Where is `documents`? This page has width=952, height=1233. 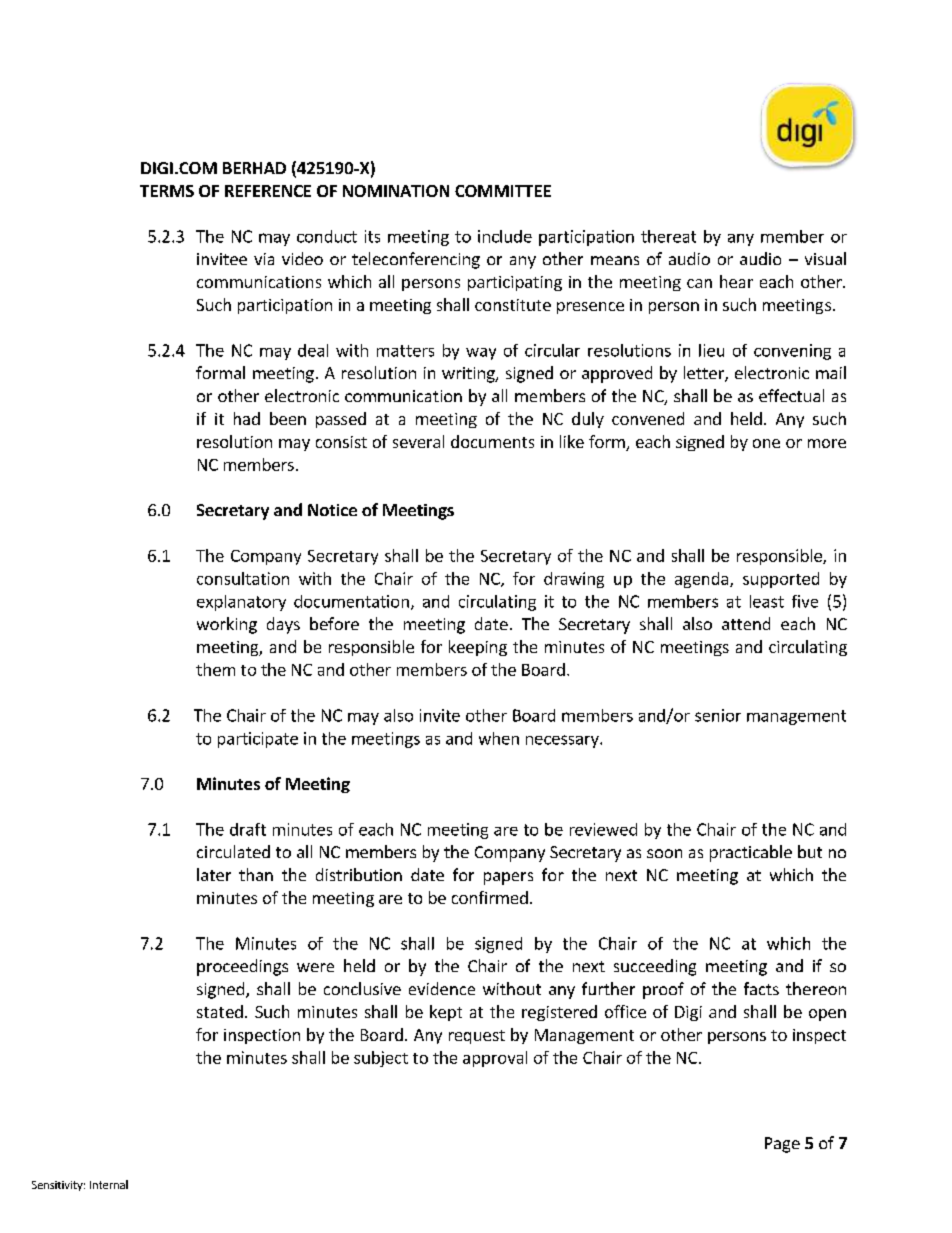
documents is located at coordinates (492, 441).
